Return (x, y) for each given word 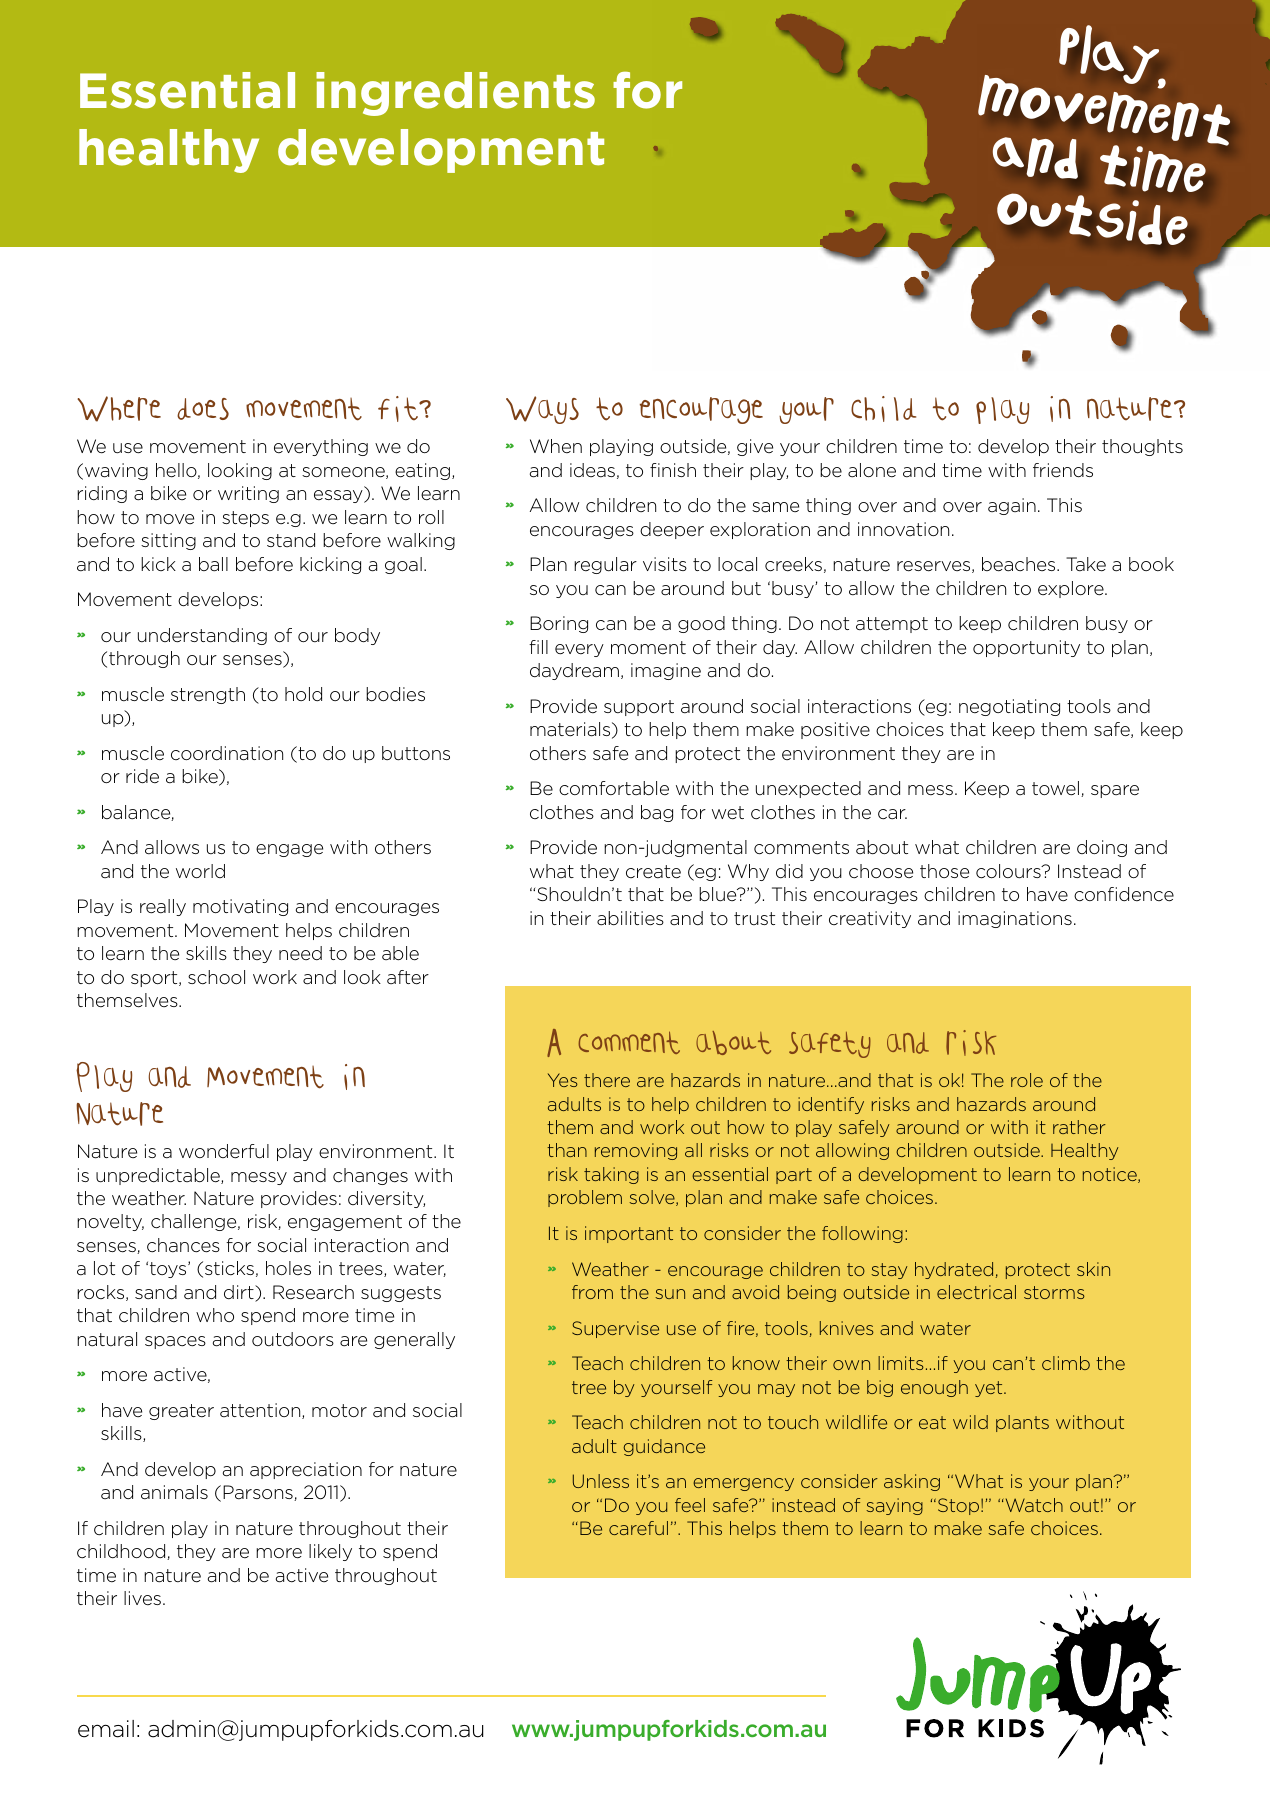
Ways (542, 410)
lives (142, 1598)
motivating (240, 907)
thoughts (1142, 447)
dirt (240, 1293)
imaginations (1015, 919)
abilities (630, 918)
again (1012, 506)
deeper (672, 530)
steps (245, 519)
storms (1054, 1292)
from (592, 1292)
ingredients (455, 94)
